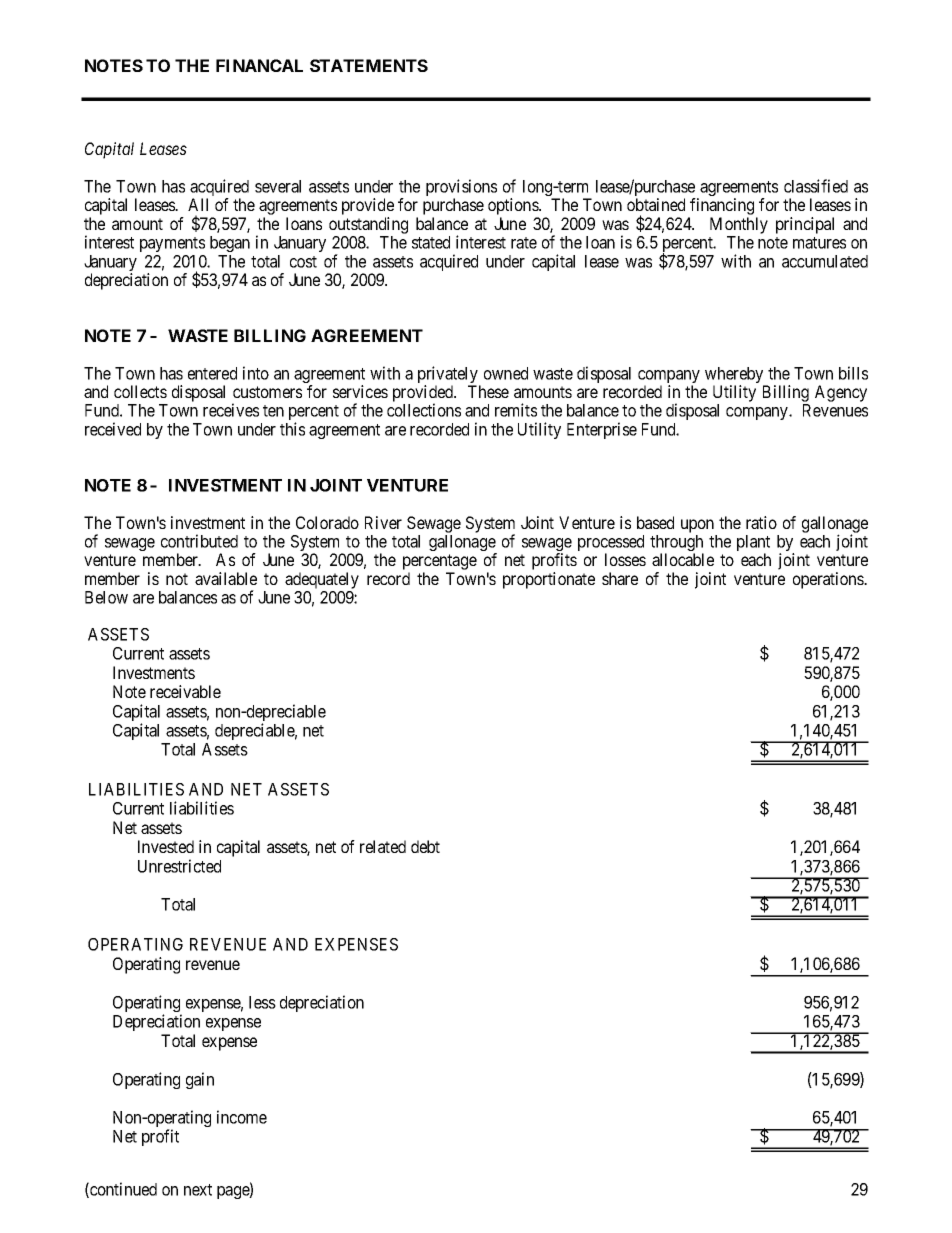 This screenshot has width=952, height=1233. What do you see at coordinates (753, 544) in the screenshot?
I see `plant` at bounding box center [753, 544].
